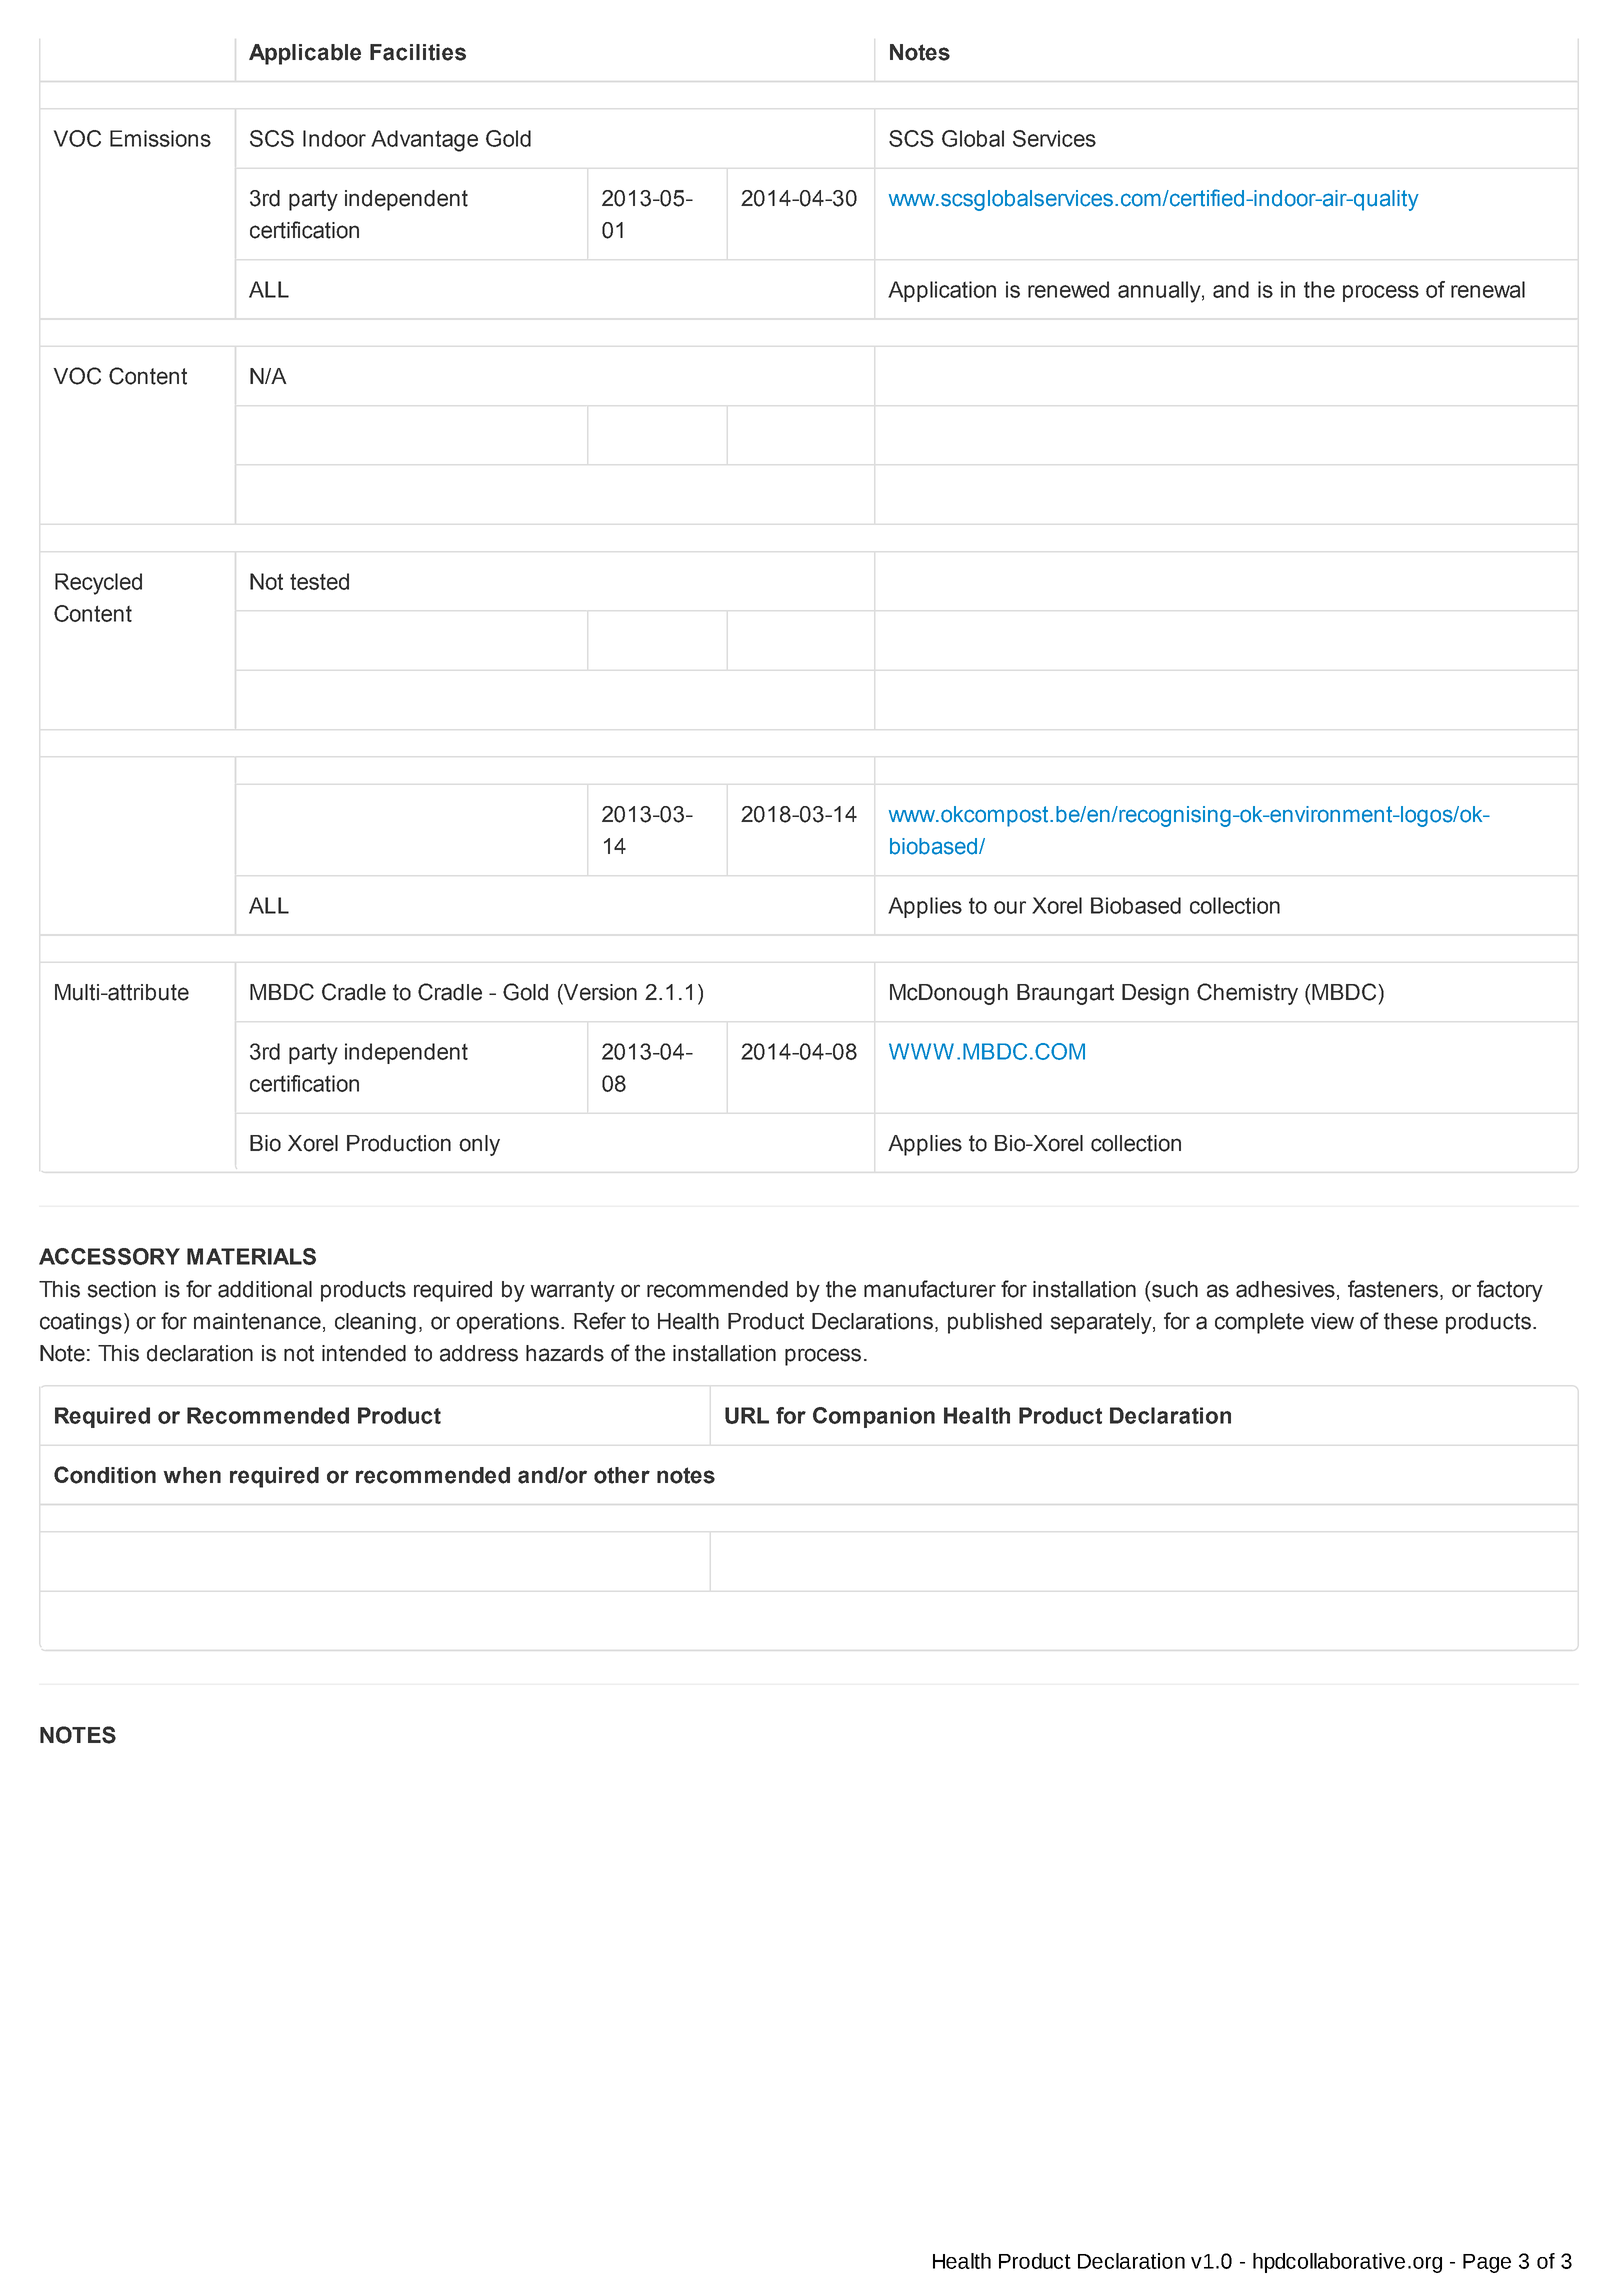  What do you see at coordinates (942, 291) in the screenshot?
I see `Application` at bounding box center [942, 291].
